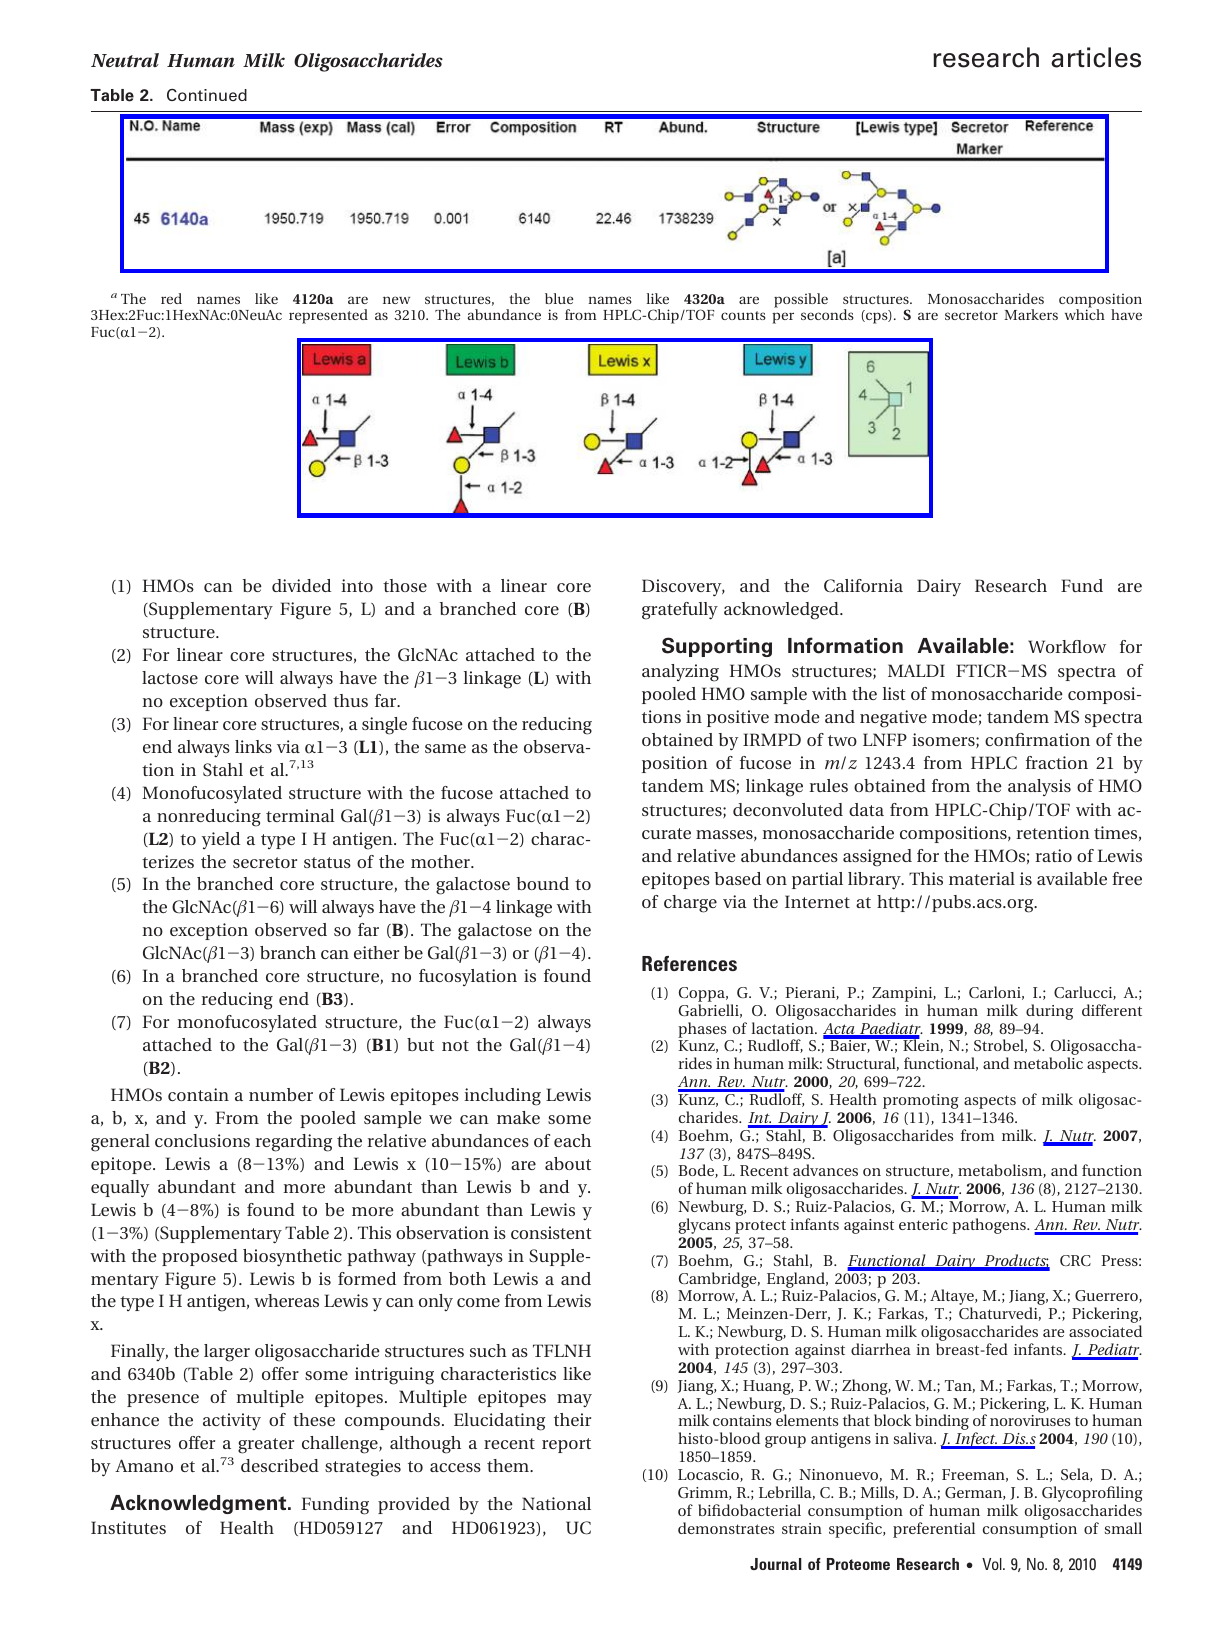  What do you see at coordinates (221, 840) in the screenshot?
I see `yield` at bounding box center [221, 840].
